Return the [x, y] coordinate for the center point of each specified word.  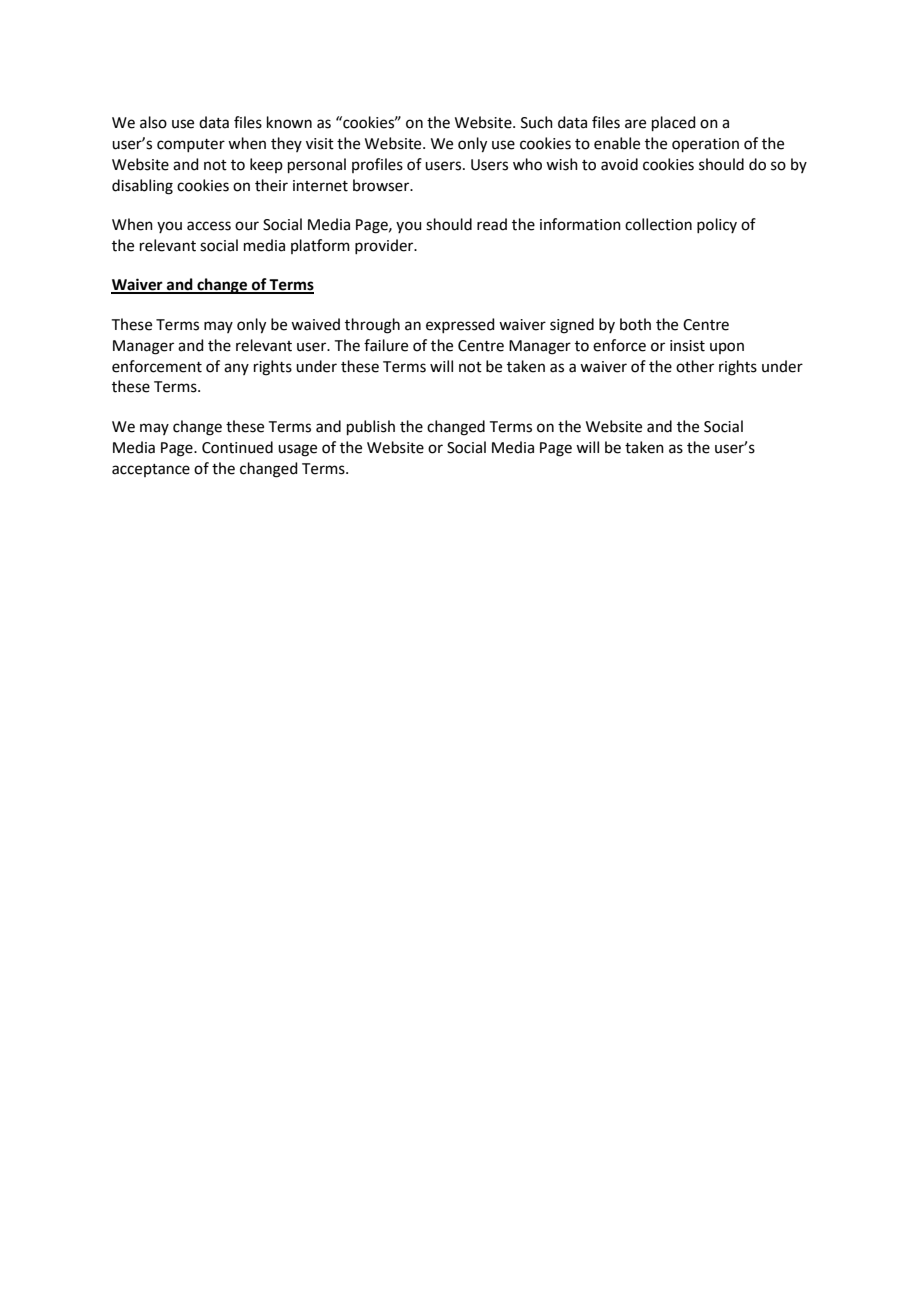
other [695, 366]
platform [320, 246]
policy [717, 225]
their [271, 185]
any [236, 369]
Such [537, 122]
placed [674, 123]
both [635, 324]
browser [382, 185]
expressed [460, 325]
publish [371, 427]
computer [191, 145]
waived [315, 324]
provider [385, 246]
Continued [237, 447]
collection [658, 224]
